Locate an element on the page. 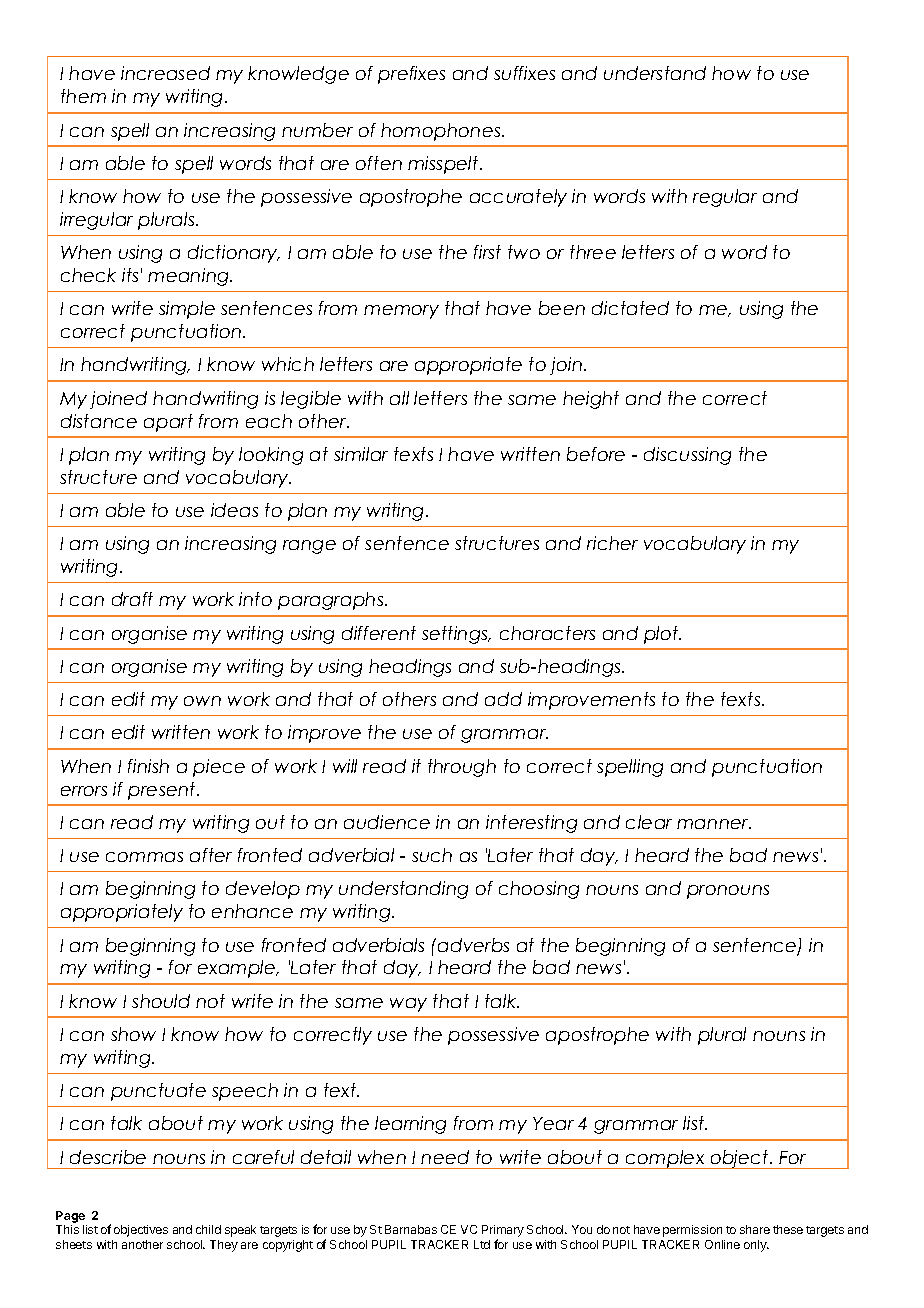  Barnabas is located at coordinates (411, 1229).
